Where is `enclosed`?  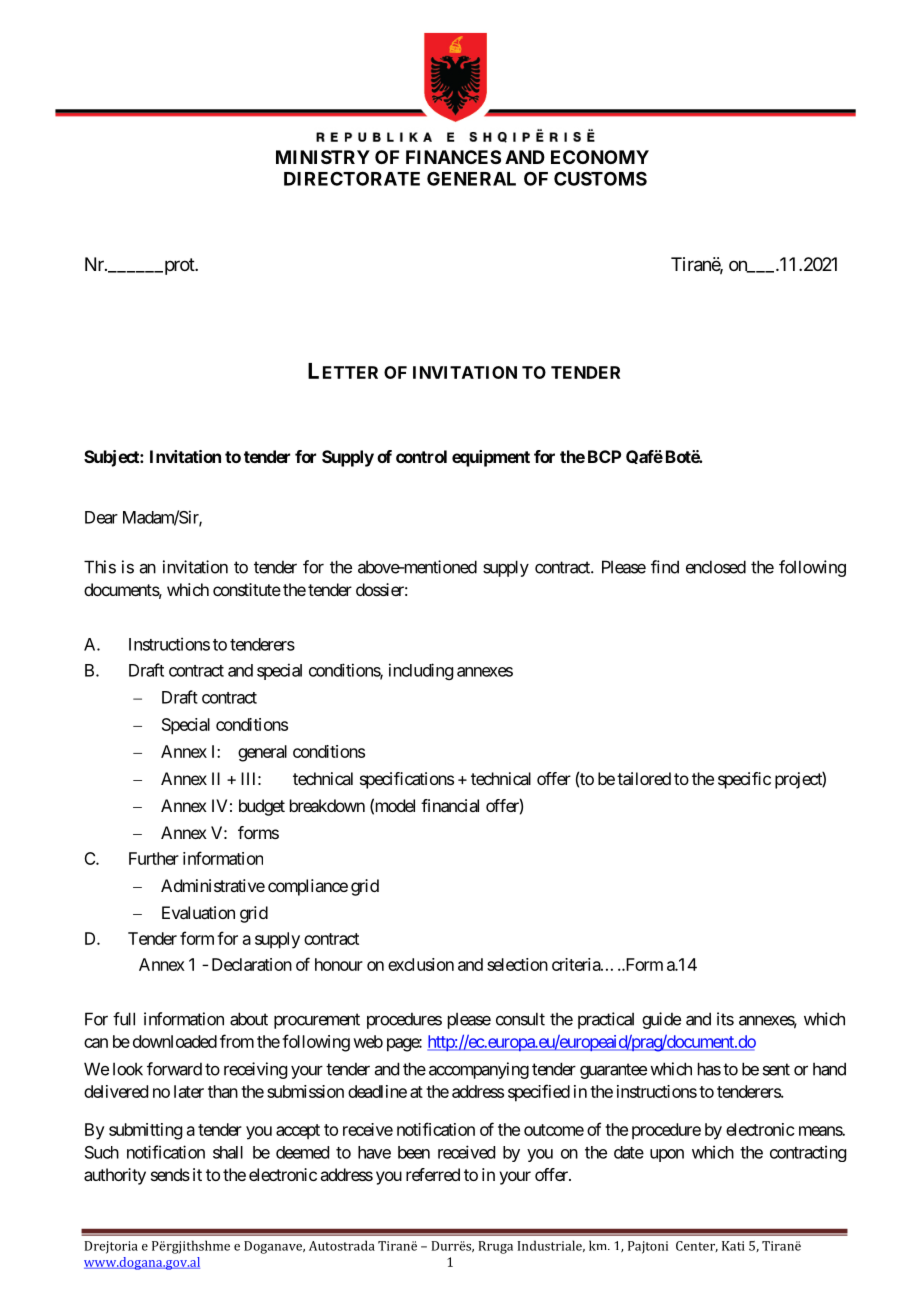
enclosed is located at coordinates (716, 567).
